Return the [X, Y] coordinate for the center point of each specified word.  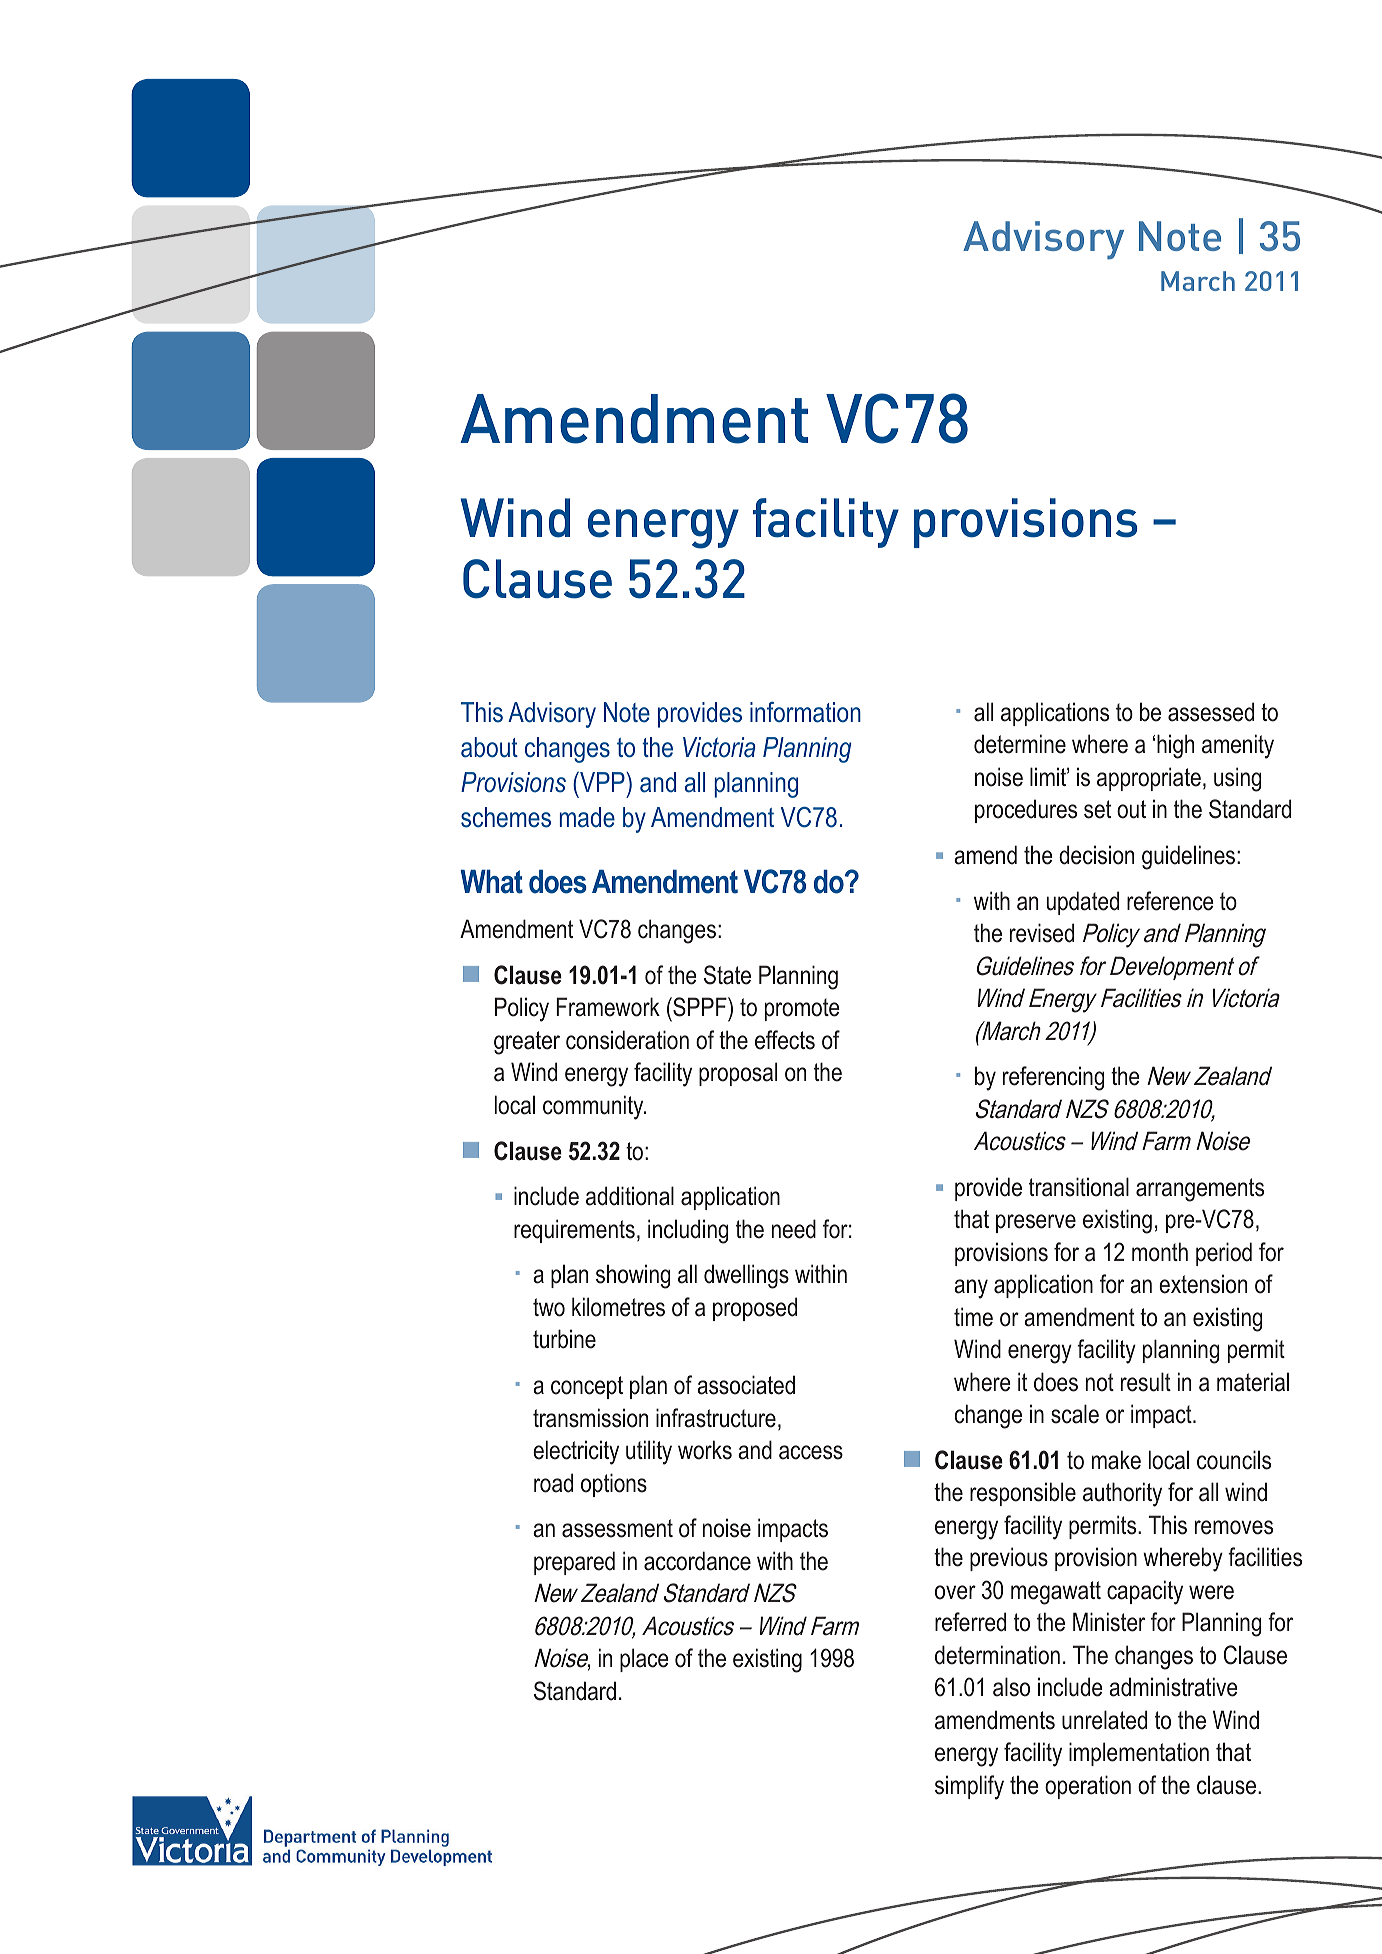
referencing [1053, 1078]
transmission [590, 1418]
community [594, 1107]
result [1146, 1382]
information [805, 712]
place [644, 1660]
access [811, 1452]
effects [785, 1040]
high [1175, 746]
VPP [602, 781]
